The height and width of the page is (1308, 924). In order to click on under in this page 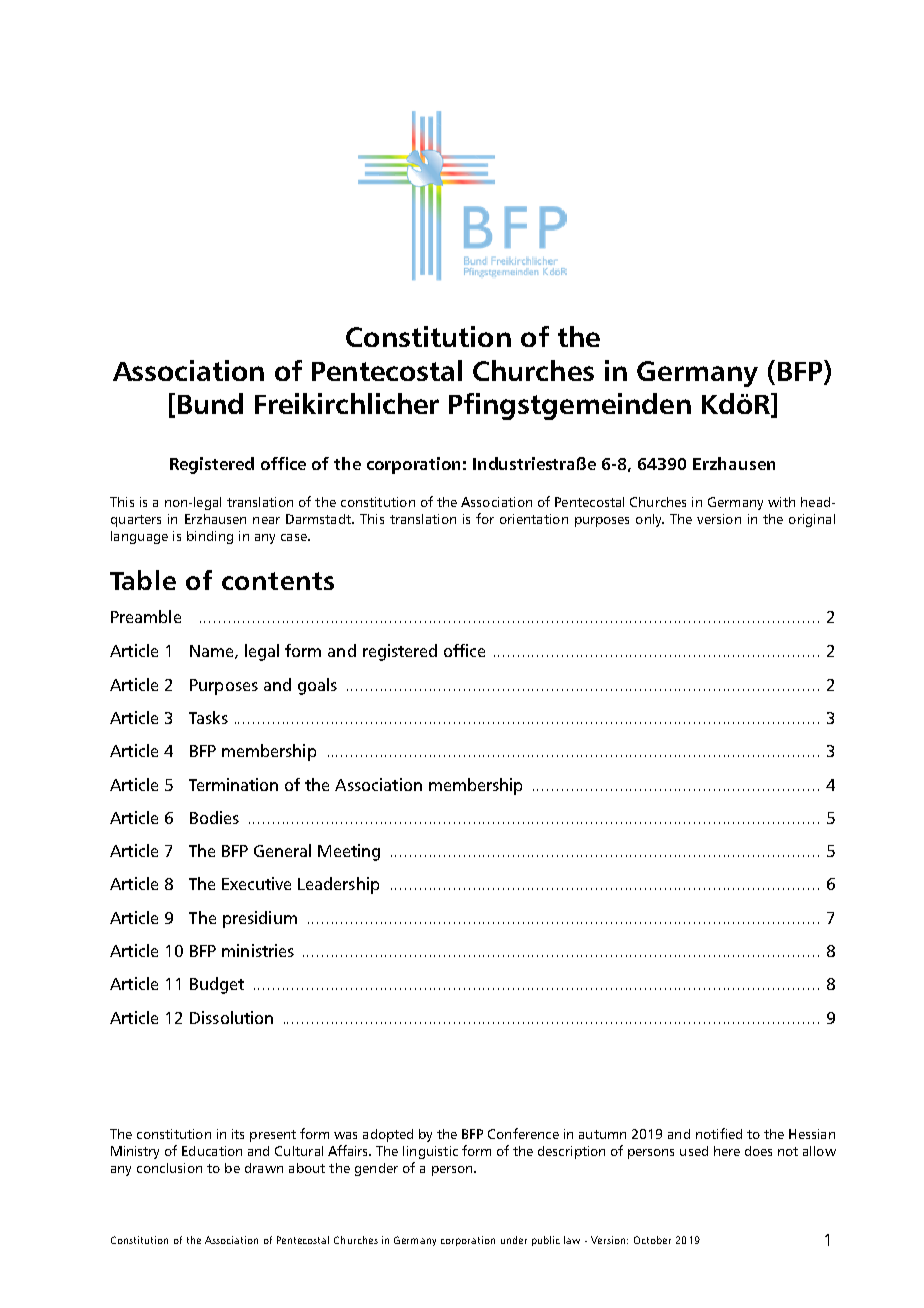, I will do `click(514, 1240)`.
